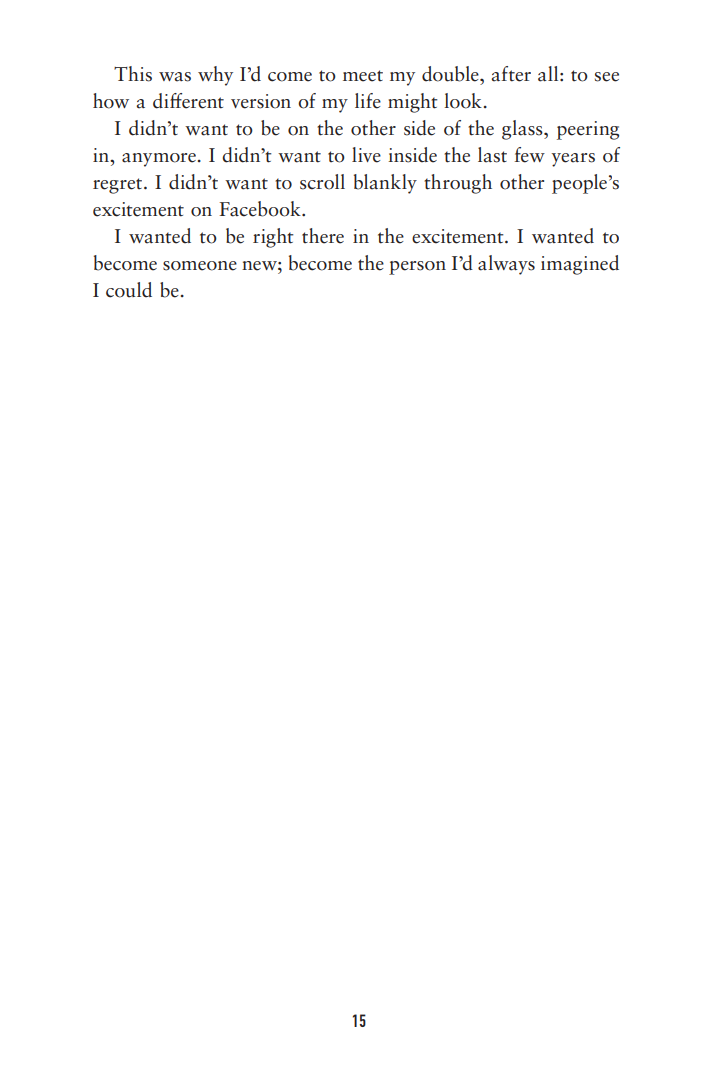 The height and width of the screenshot is (1084, 706). Describe the element at coordinates (530, 155) in the screenshot. I see `few` at that location.
